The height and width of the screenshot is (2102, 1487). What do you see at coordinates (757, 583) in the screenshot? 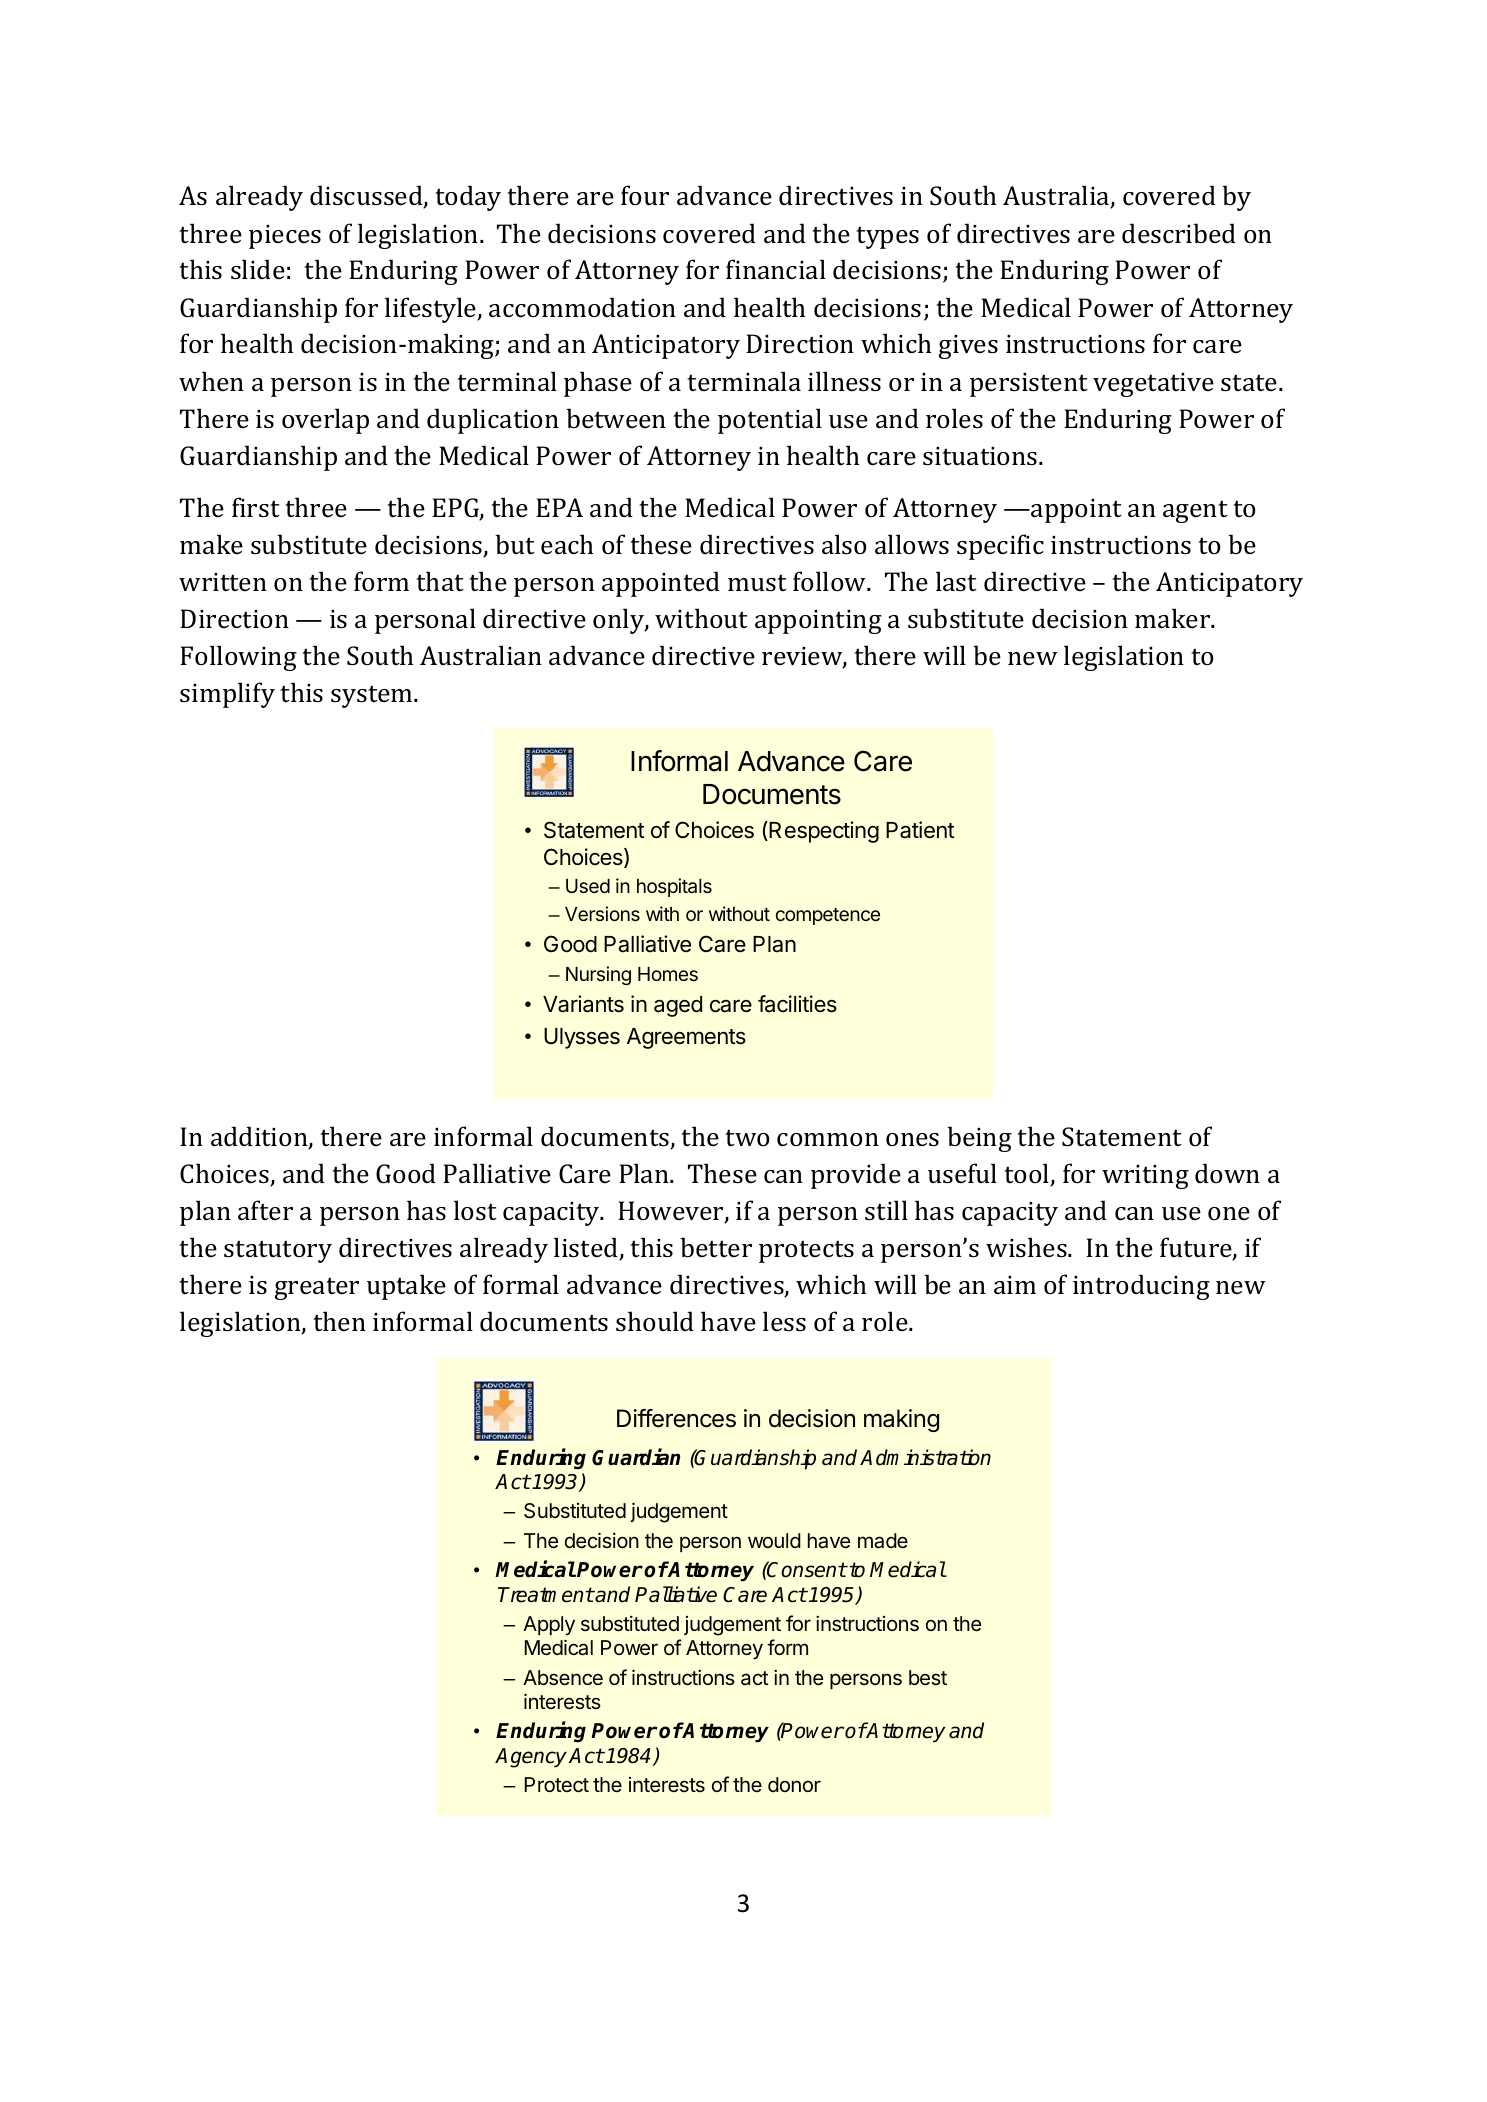
I see `must` at bounding box center [757, 583].
